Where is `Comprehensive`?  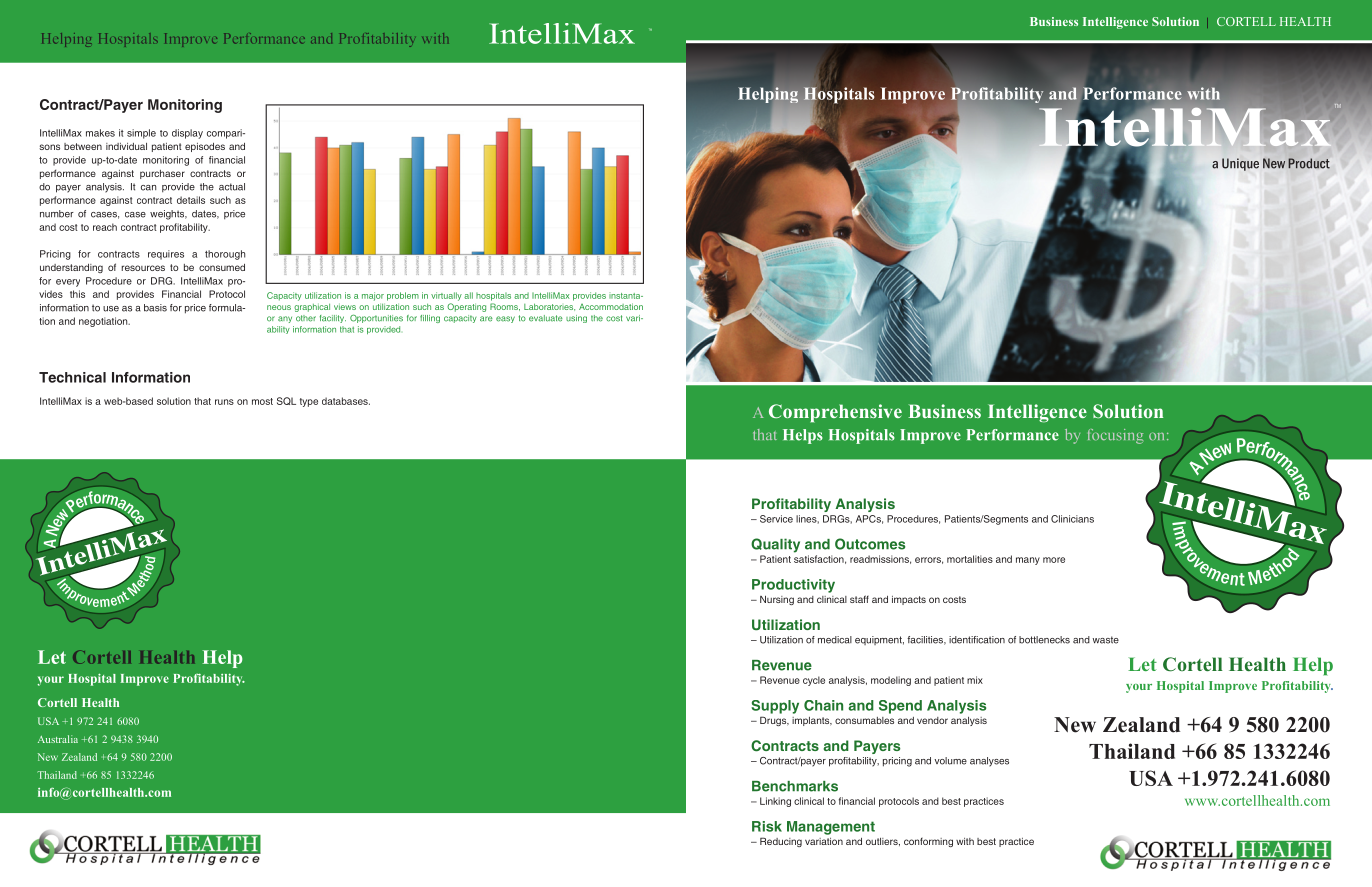
Comprehensive is located at coordinates (835, 413).
